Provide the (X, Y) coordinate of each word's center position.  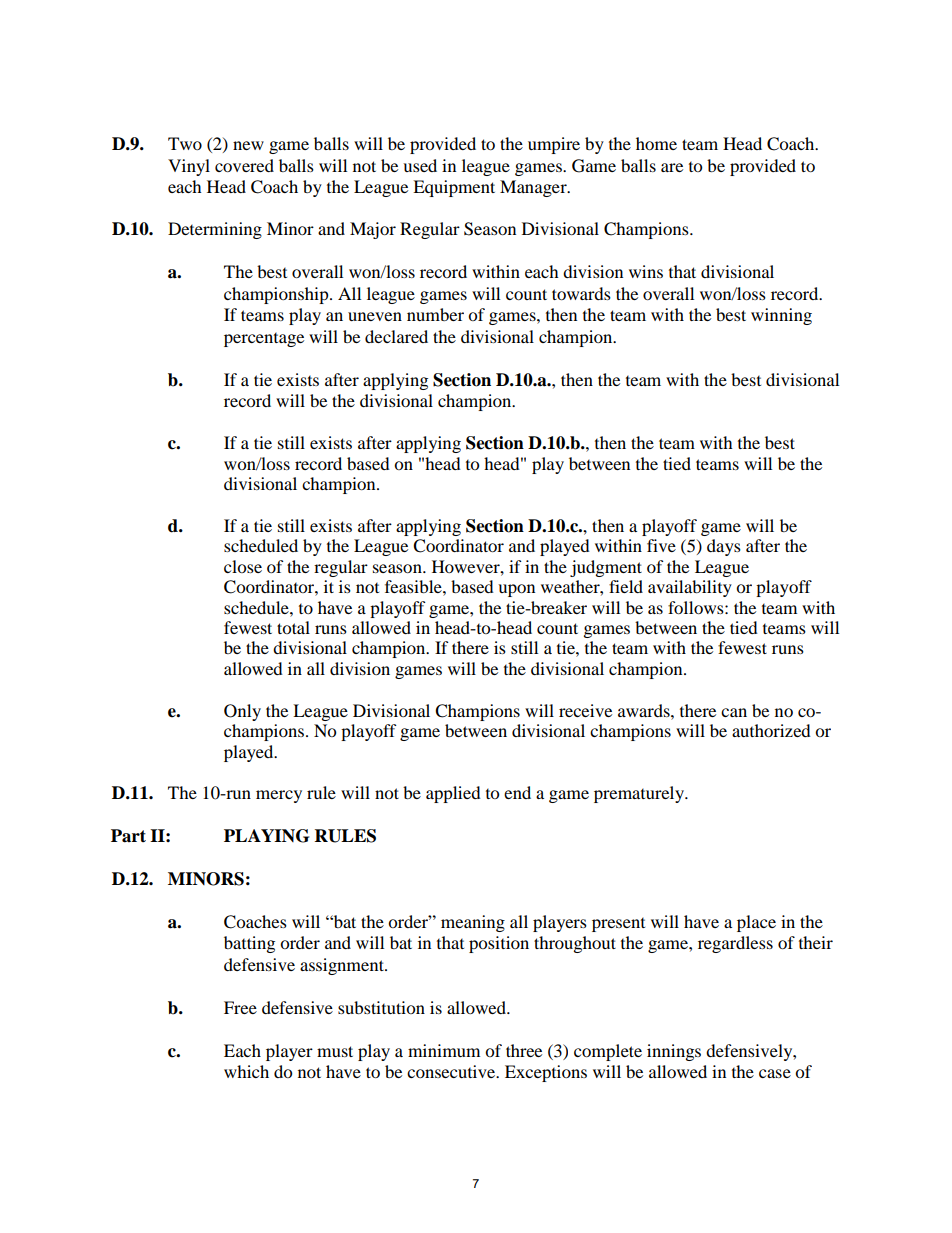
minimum (444, 1050)
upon (516, 590)
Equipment (454, 188)
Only (242, 712)
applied (453, 794)
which (246, 1071)
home (656, 143)
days (724, 547)
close (243, 566)
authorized (771, 730)
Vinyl (189, 167)
